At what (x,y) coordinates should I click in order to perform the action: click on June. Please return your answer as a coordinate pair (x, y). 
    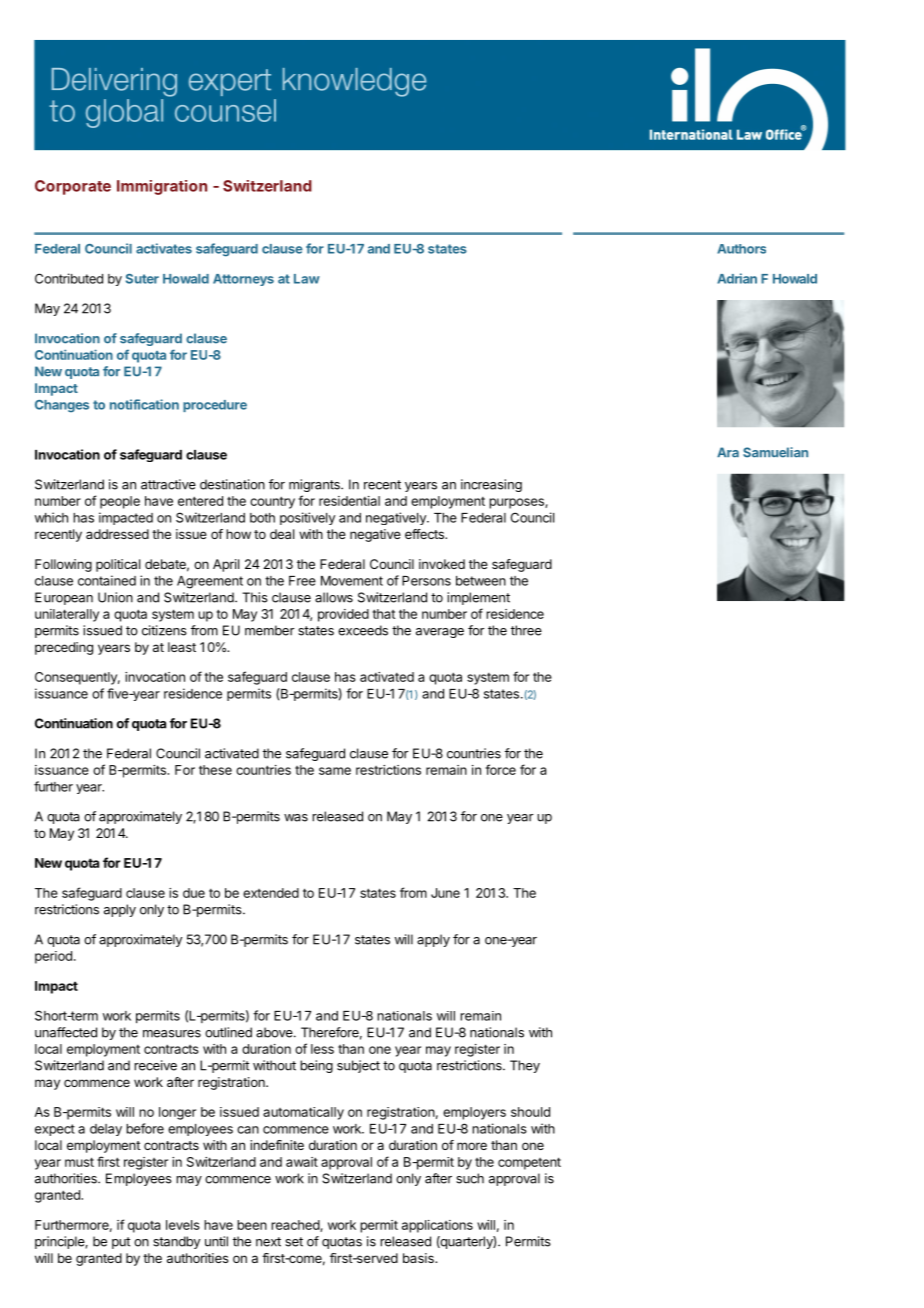
    Looking at the image, I should click on (445, 893).
